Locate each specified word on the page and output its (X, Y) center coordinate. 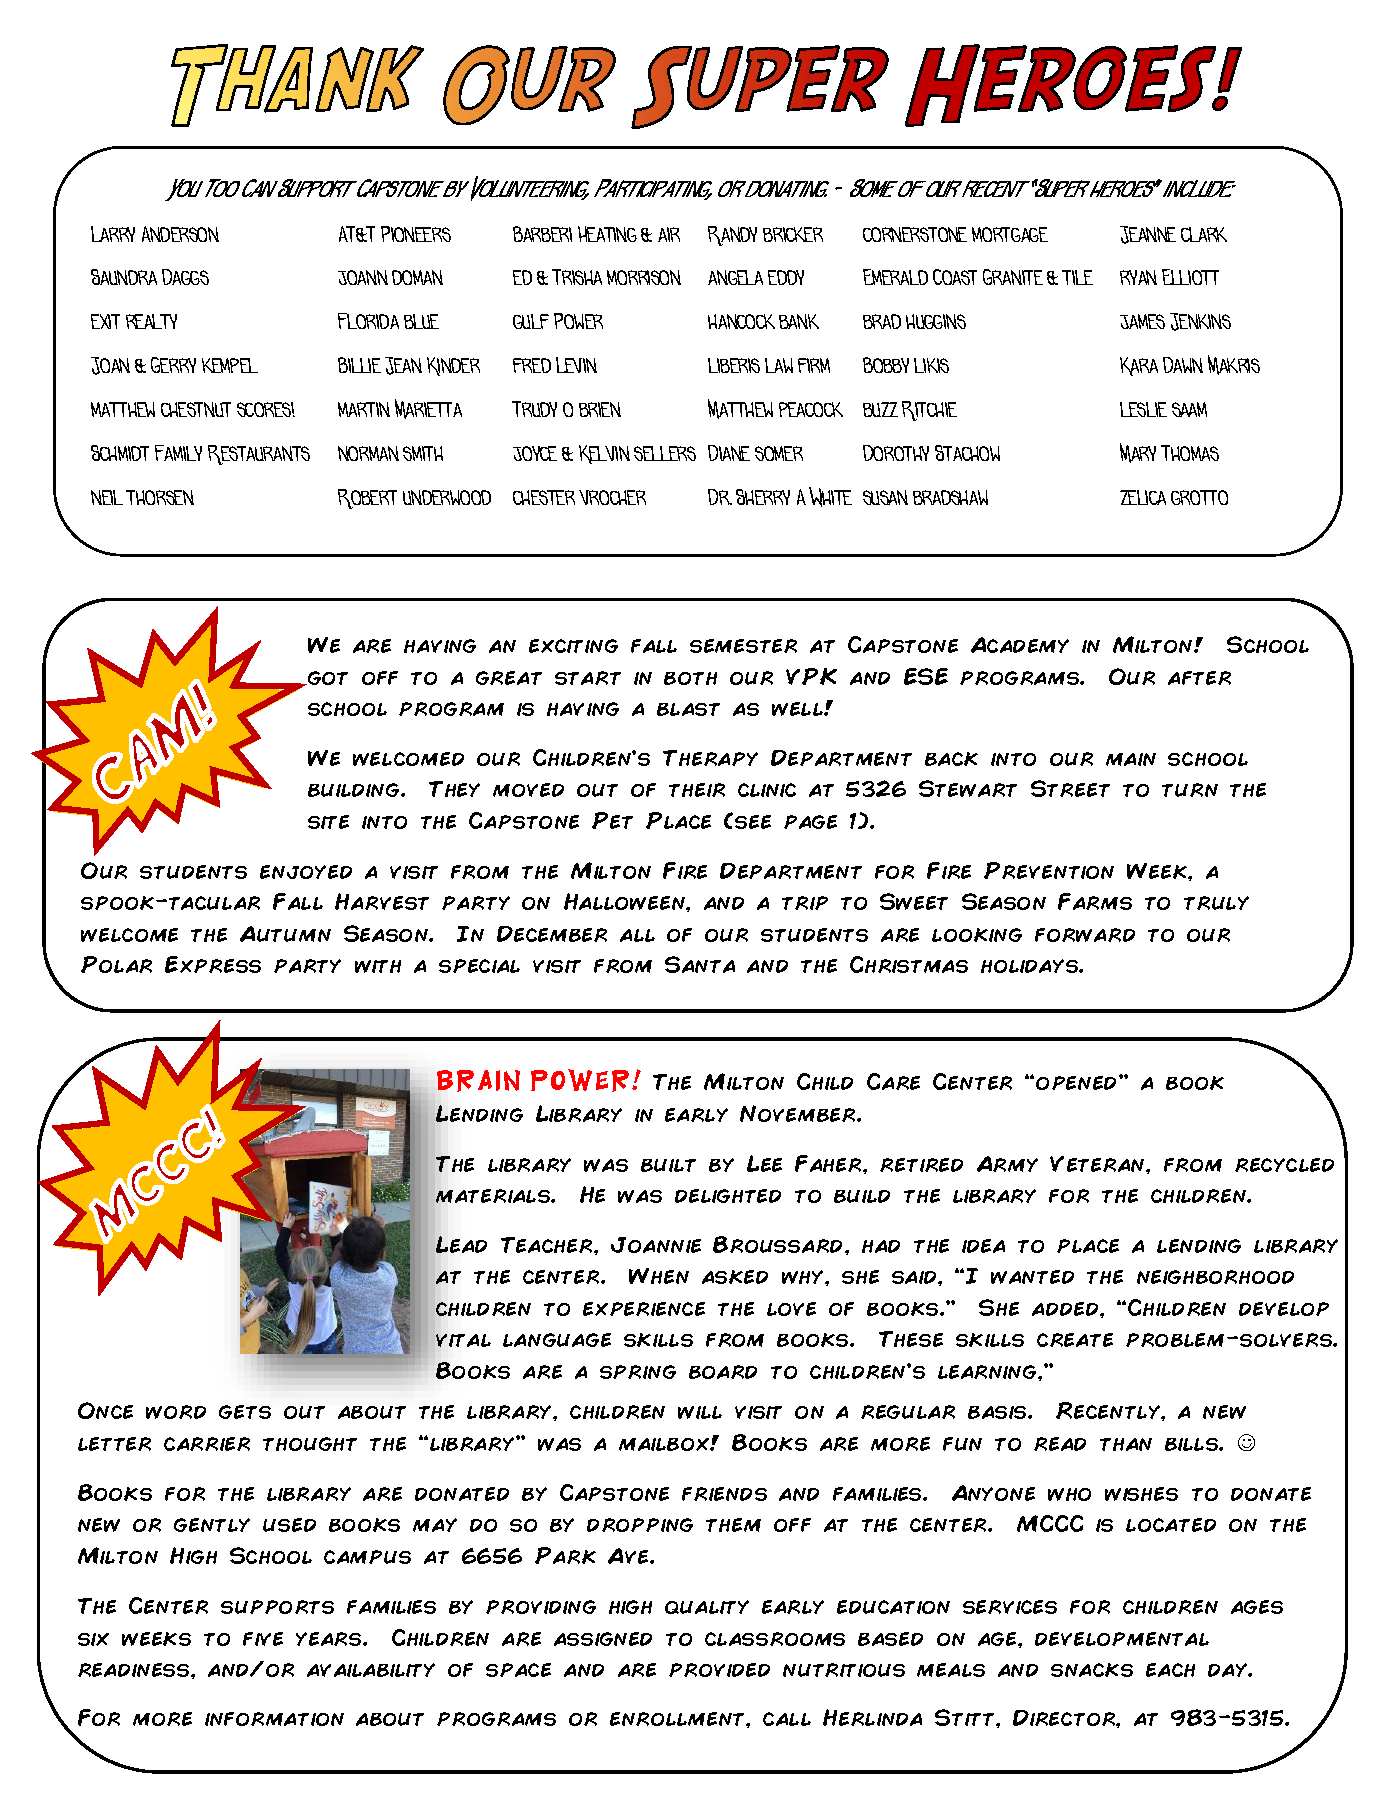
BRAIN (478, 1081)
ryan (1138, 277)
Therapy (710, 758)
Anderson (180, 234)
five (263, 1639)
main (1131, 759)
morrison (644, 277)
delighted (728, 1196)
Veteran (1098, 1164)
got (327, 678)
